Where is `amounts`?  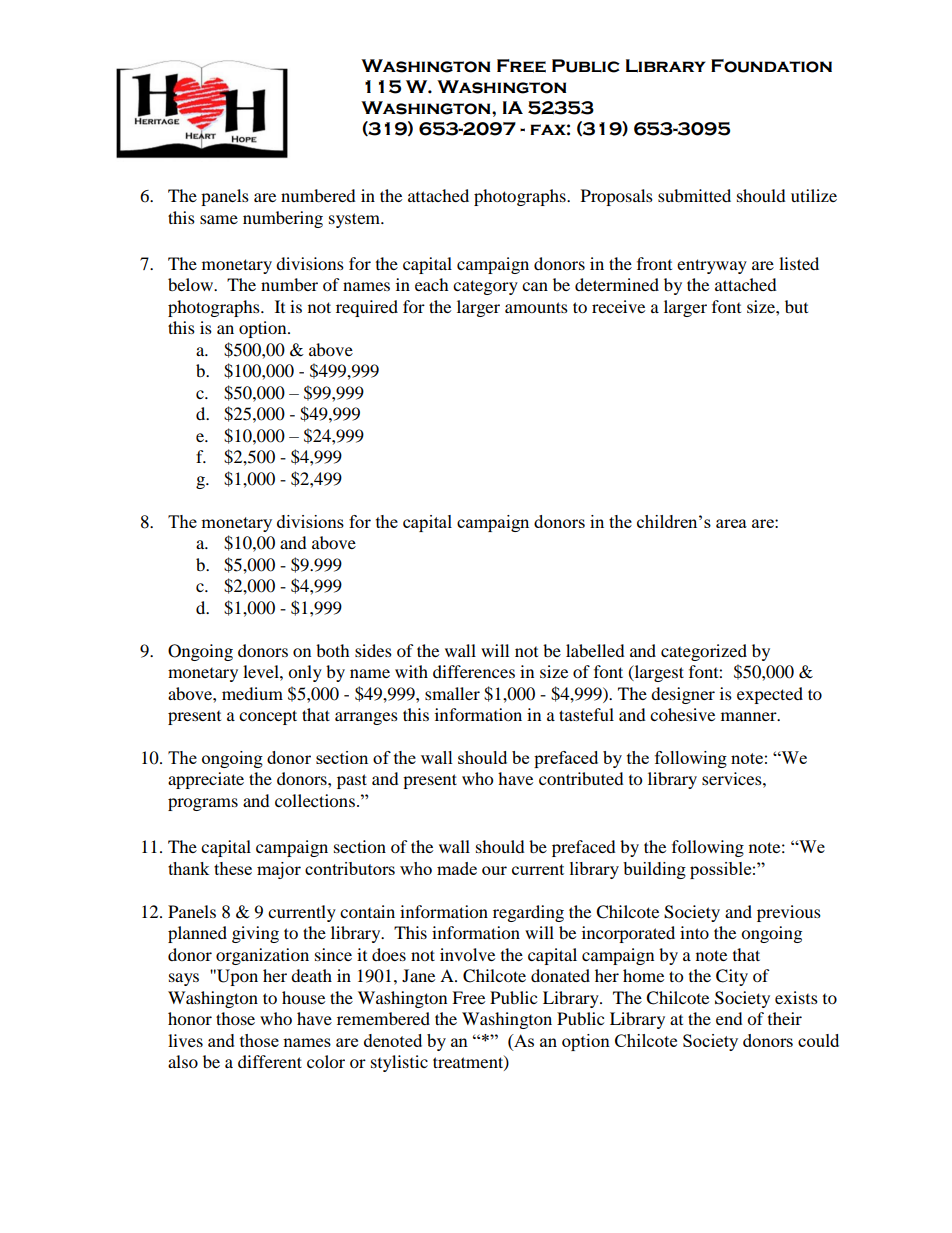 amounts is located at coordinates (536, 307).
